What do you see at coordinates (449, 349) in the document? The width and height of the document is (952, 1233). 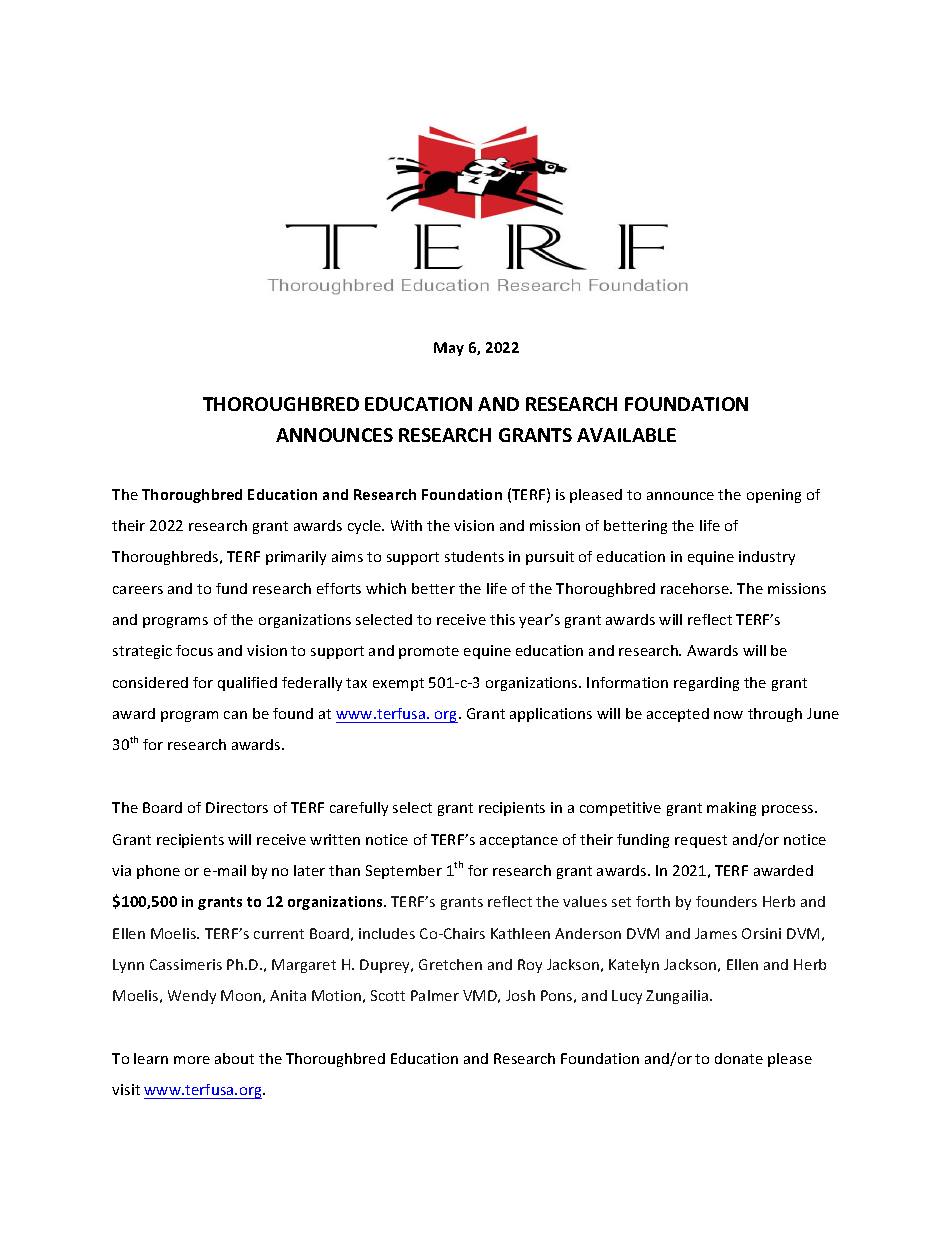 I see `May` at bounding box center [449, 349].
